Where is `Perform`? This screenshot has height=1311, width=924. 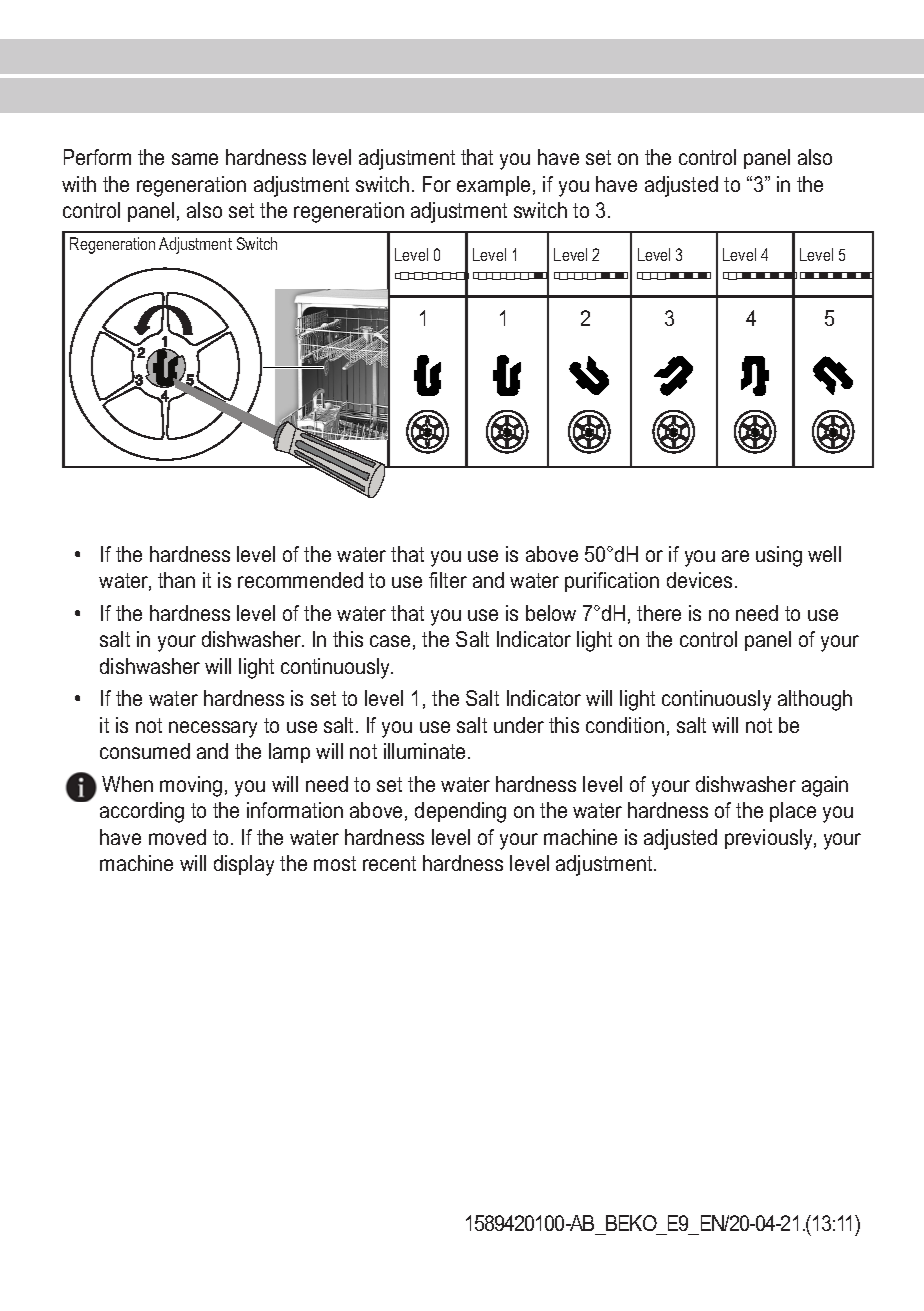 Perform is located at coordinates (97, 157).
